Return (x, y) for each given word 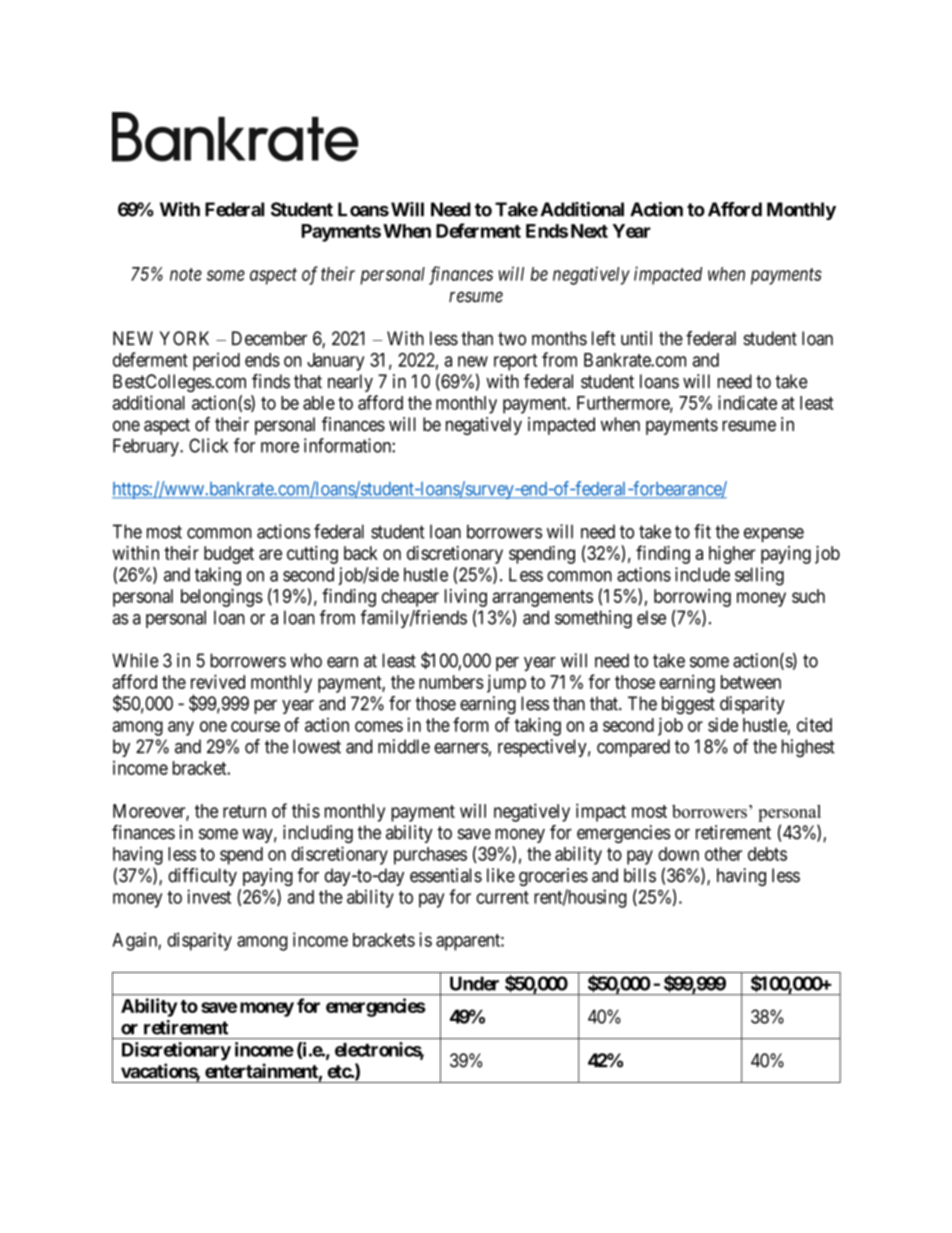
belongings (222, 598)
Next (589, 231)
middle (404, 746)
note (186, 274)
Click (208, 445)
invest (209, 896)
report (515, 362)
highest (808, 748)
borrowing (692, 598)
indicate (747, 402)
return (244, 811)
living (466, 598)
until (636, 338)
